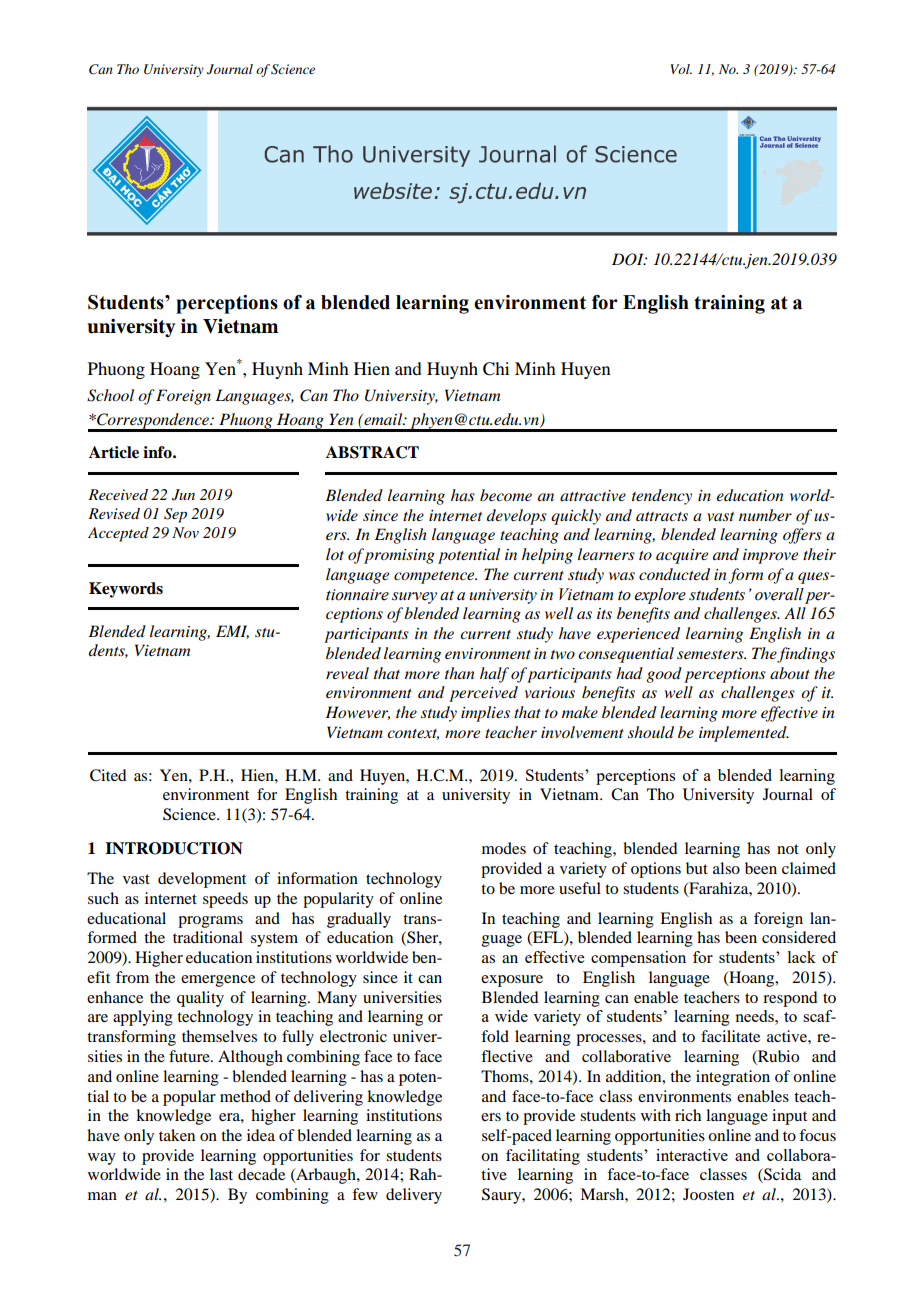 The height and width of the page is (1314, 924). What do you see at coordinates (110, 395) in the page?
I see `School` at bounding box center [110, 395].
